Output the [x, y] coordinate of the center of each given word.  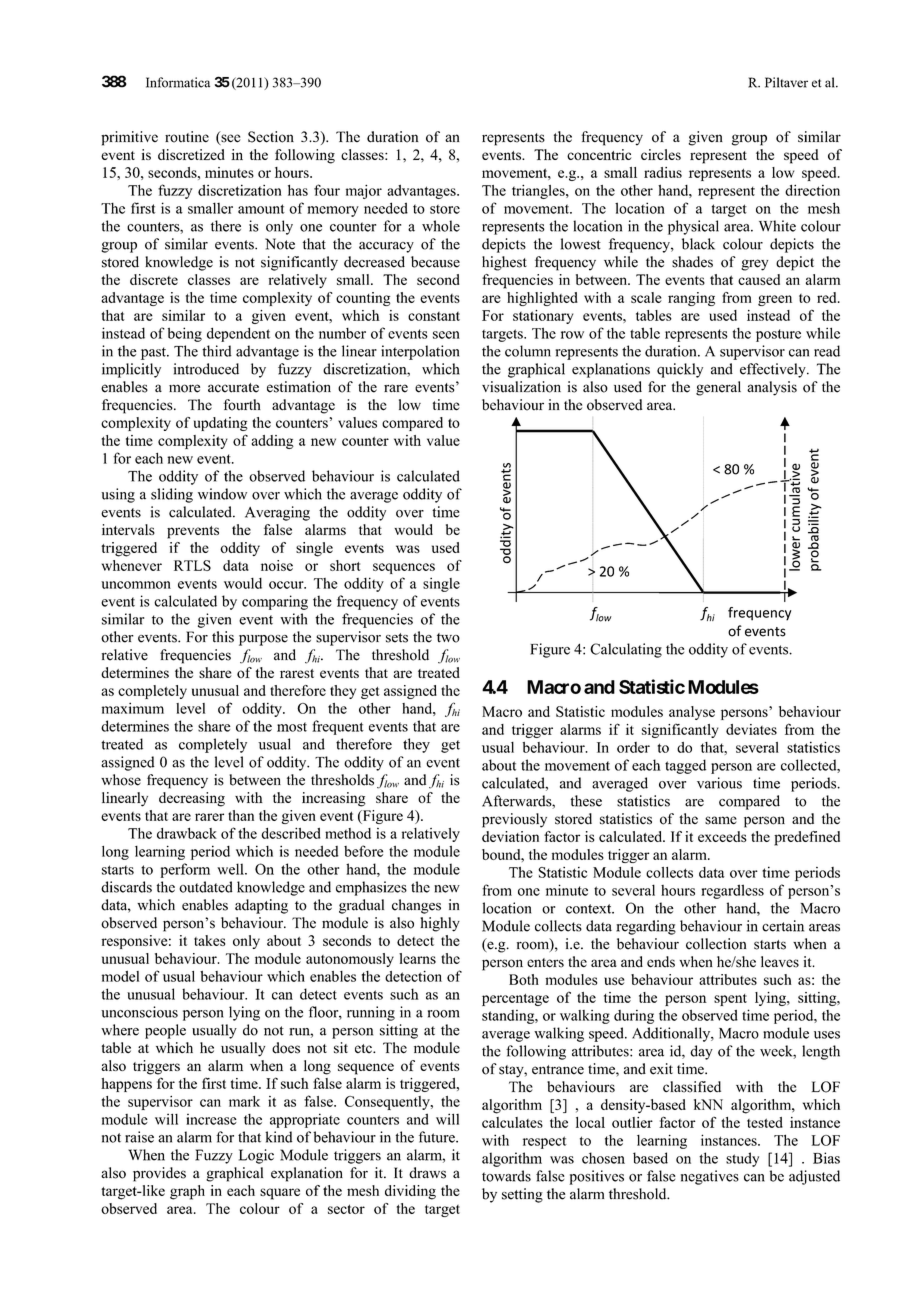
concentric [599, 154]
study [742, 1159]
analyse [692, 713]
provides [159, 1174]
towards [506, 1176]
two [448, 638]
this [223, 637]
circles [661, 154]
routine [187, 137]
